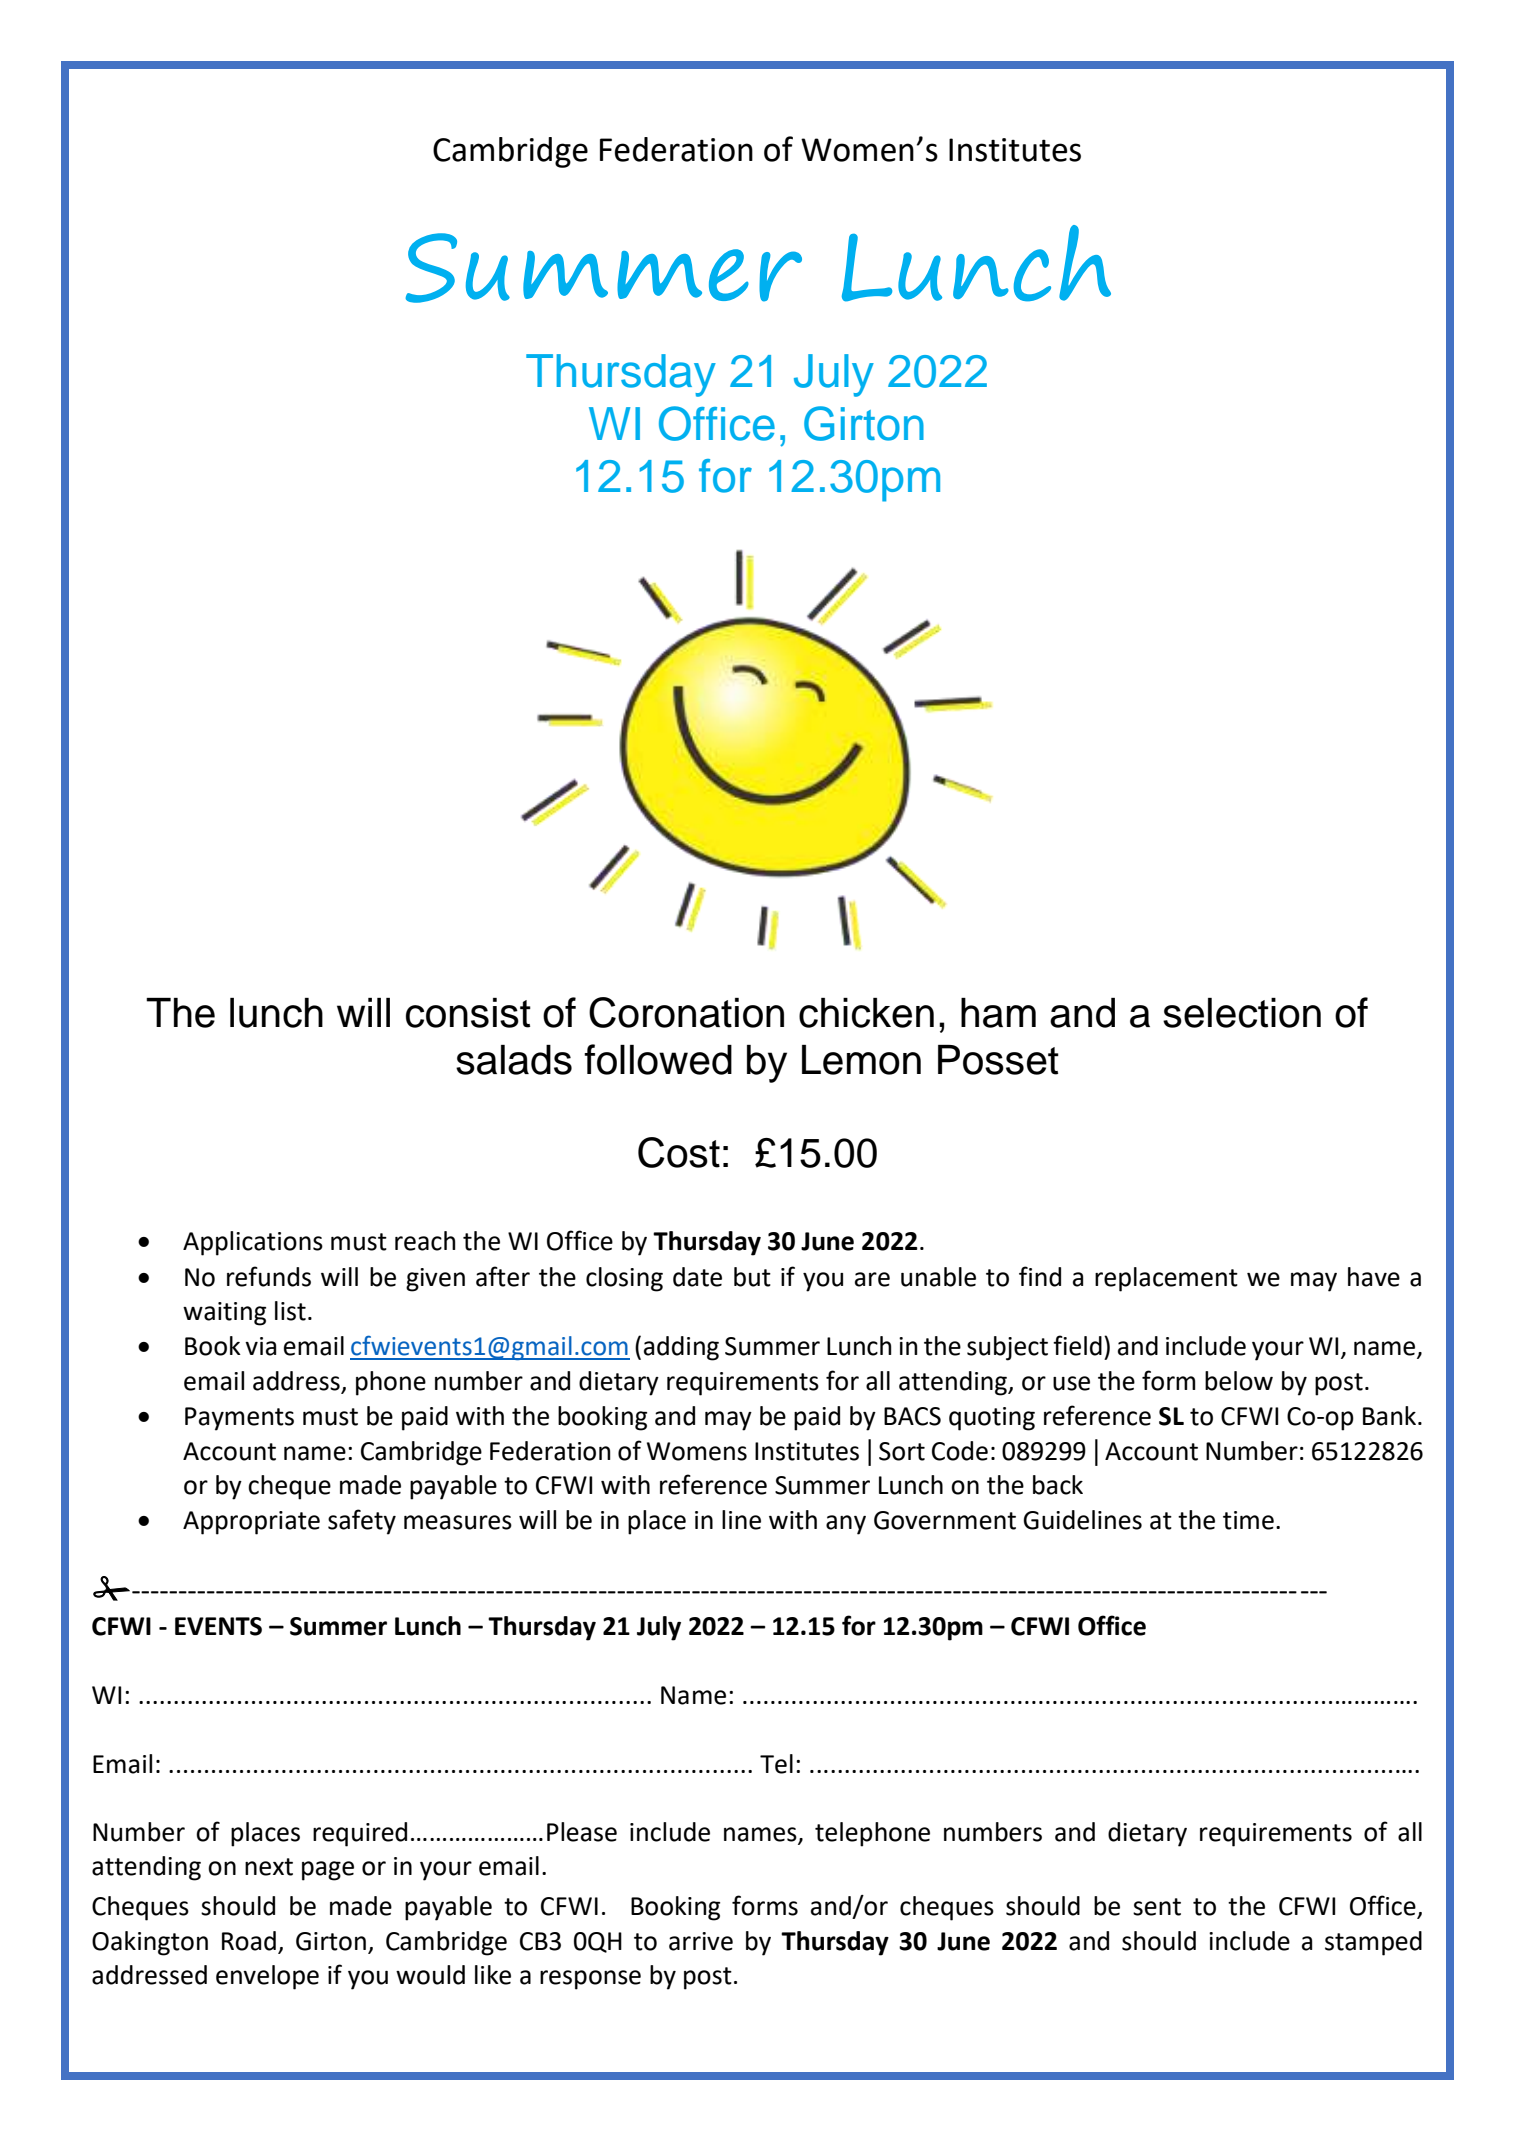 The width and height of the screenshot is (1515, 2141). I want to click on stamped, so click(1373, 1943).
